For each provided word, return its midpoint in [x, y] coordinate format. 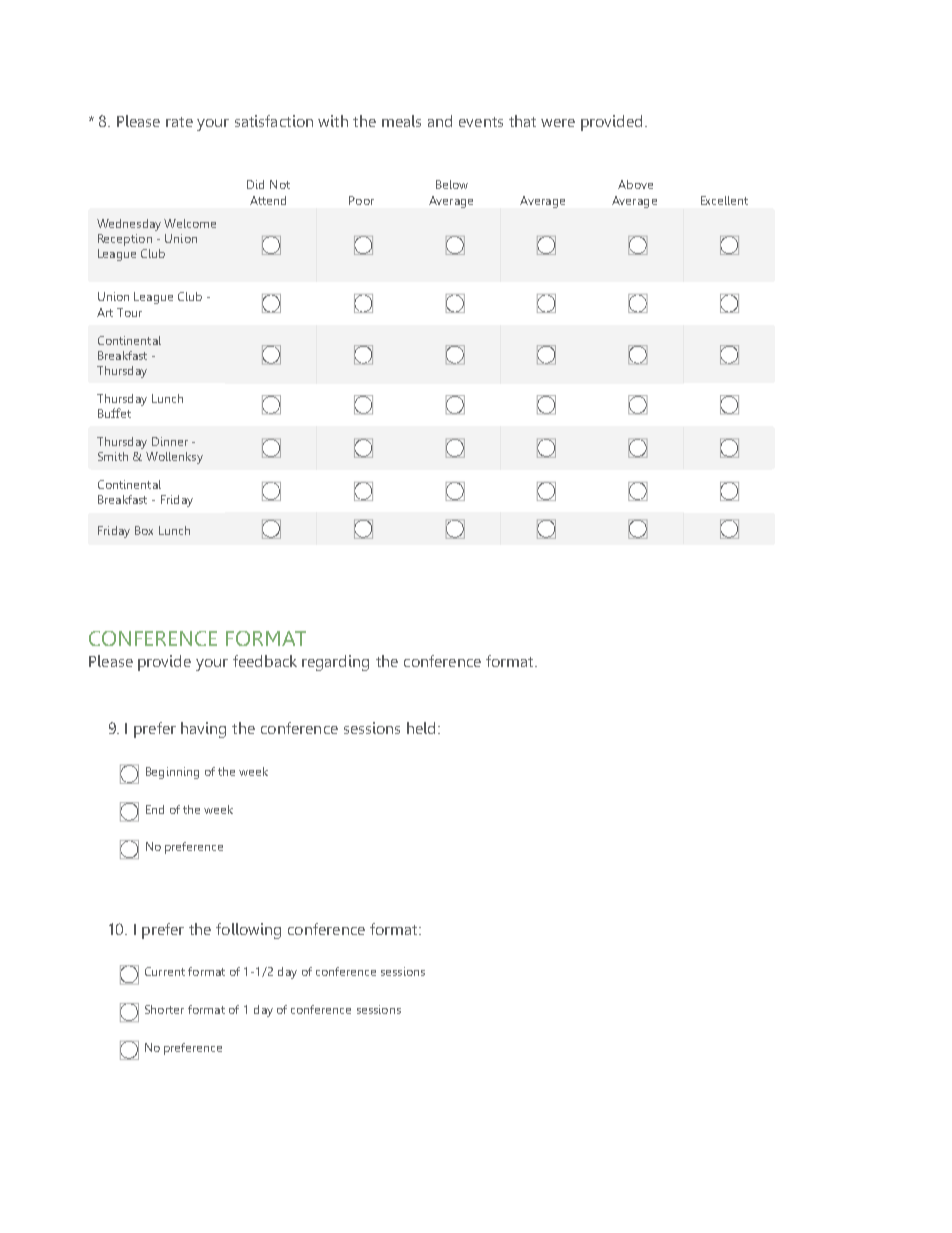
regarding [335, 663]
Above [635, 184]
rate [179, 122]
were [558, 123]
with [333, 121]
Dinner [170, 441]
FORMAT [266, 638]
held [421, 728]
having [203, 730]
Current [165, 971]
